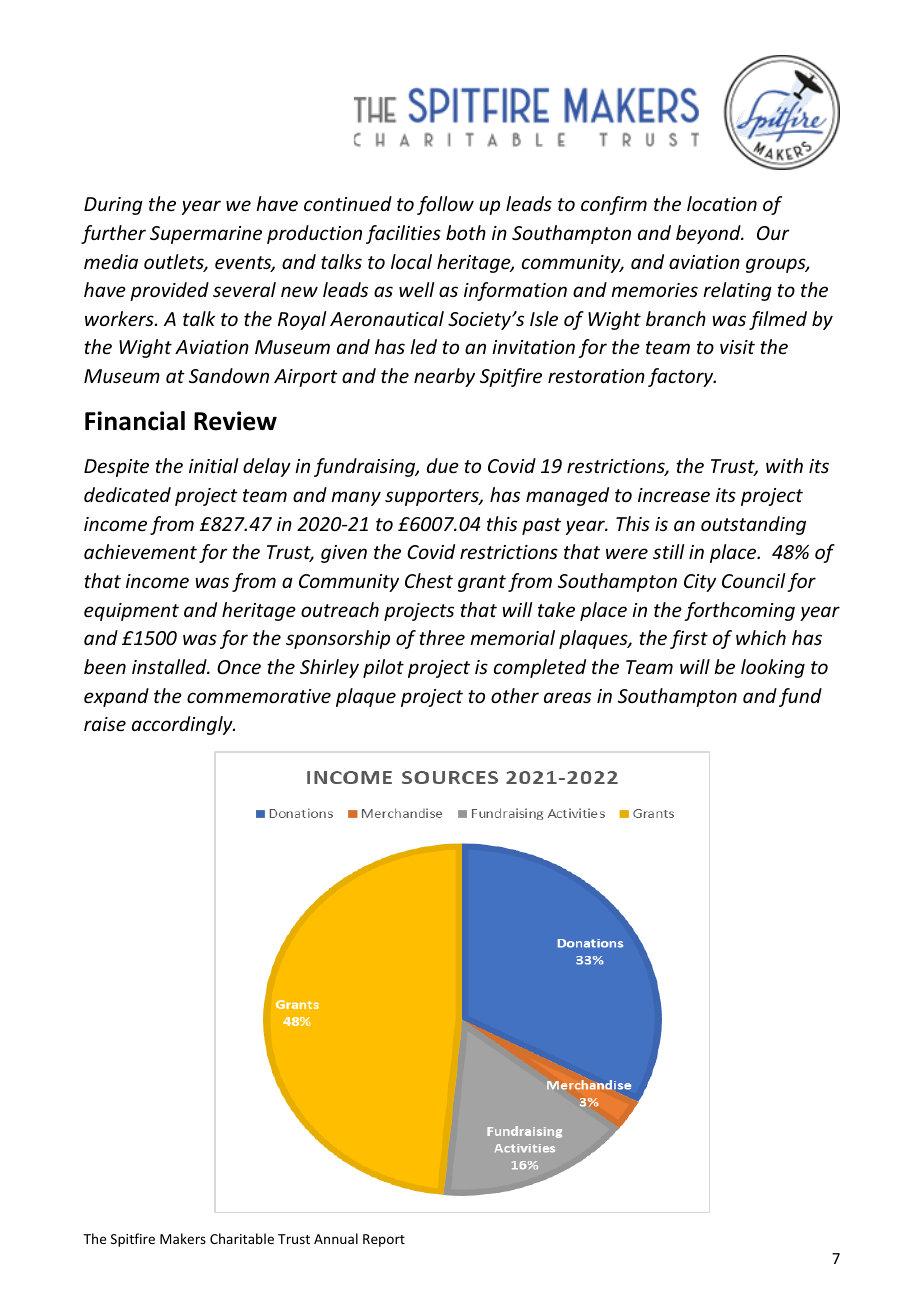 The width and height of the page is (924, 1308). Describe the element at coordinates (183, 1238) in the page. I see `Makers` at that location.
